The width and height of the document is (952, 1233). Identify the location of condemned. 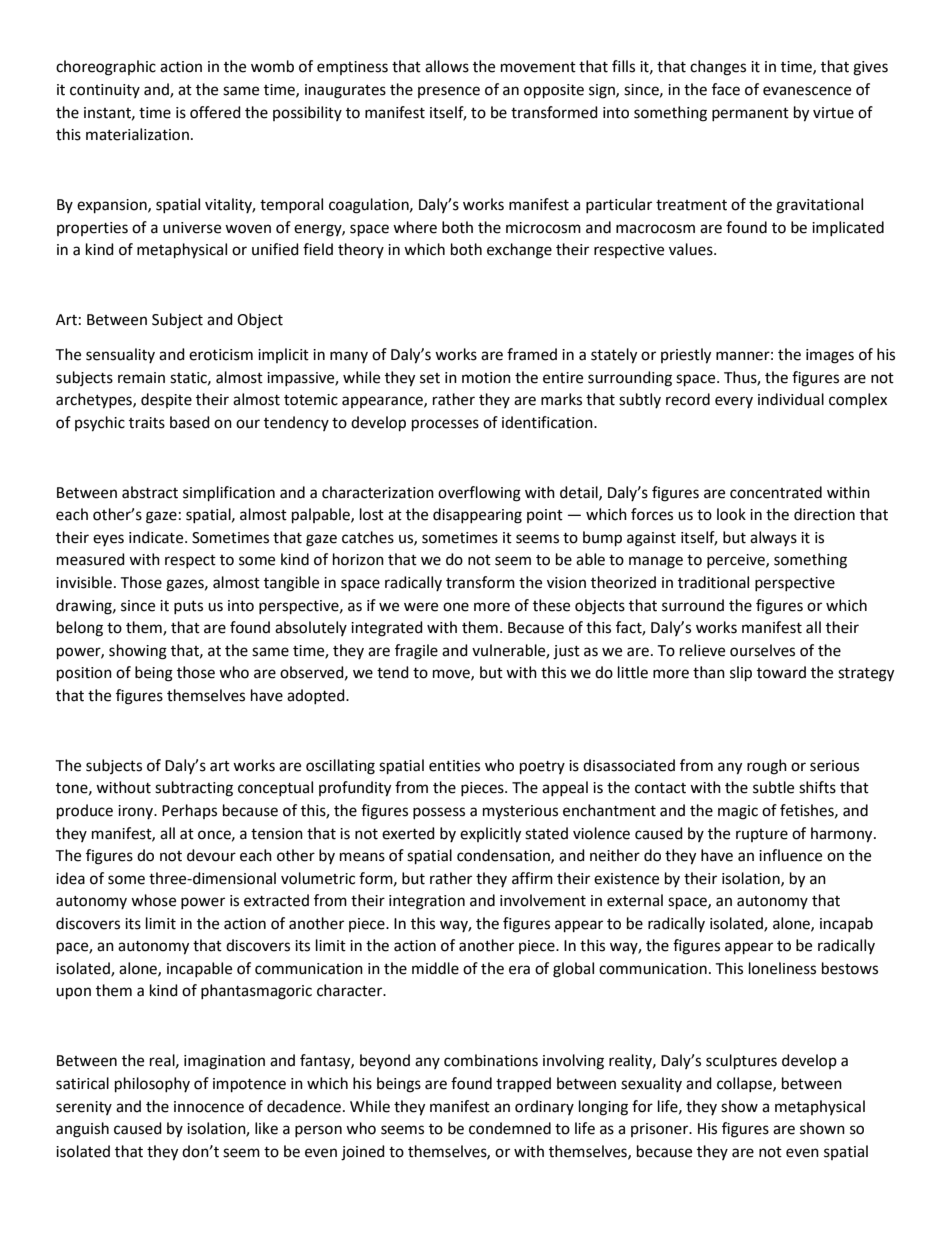
(510, 1128).
